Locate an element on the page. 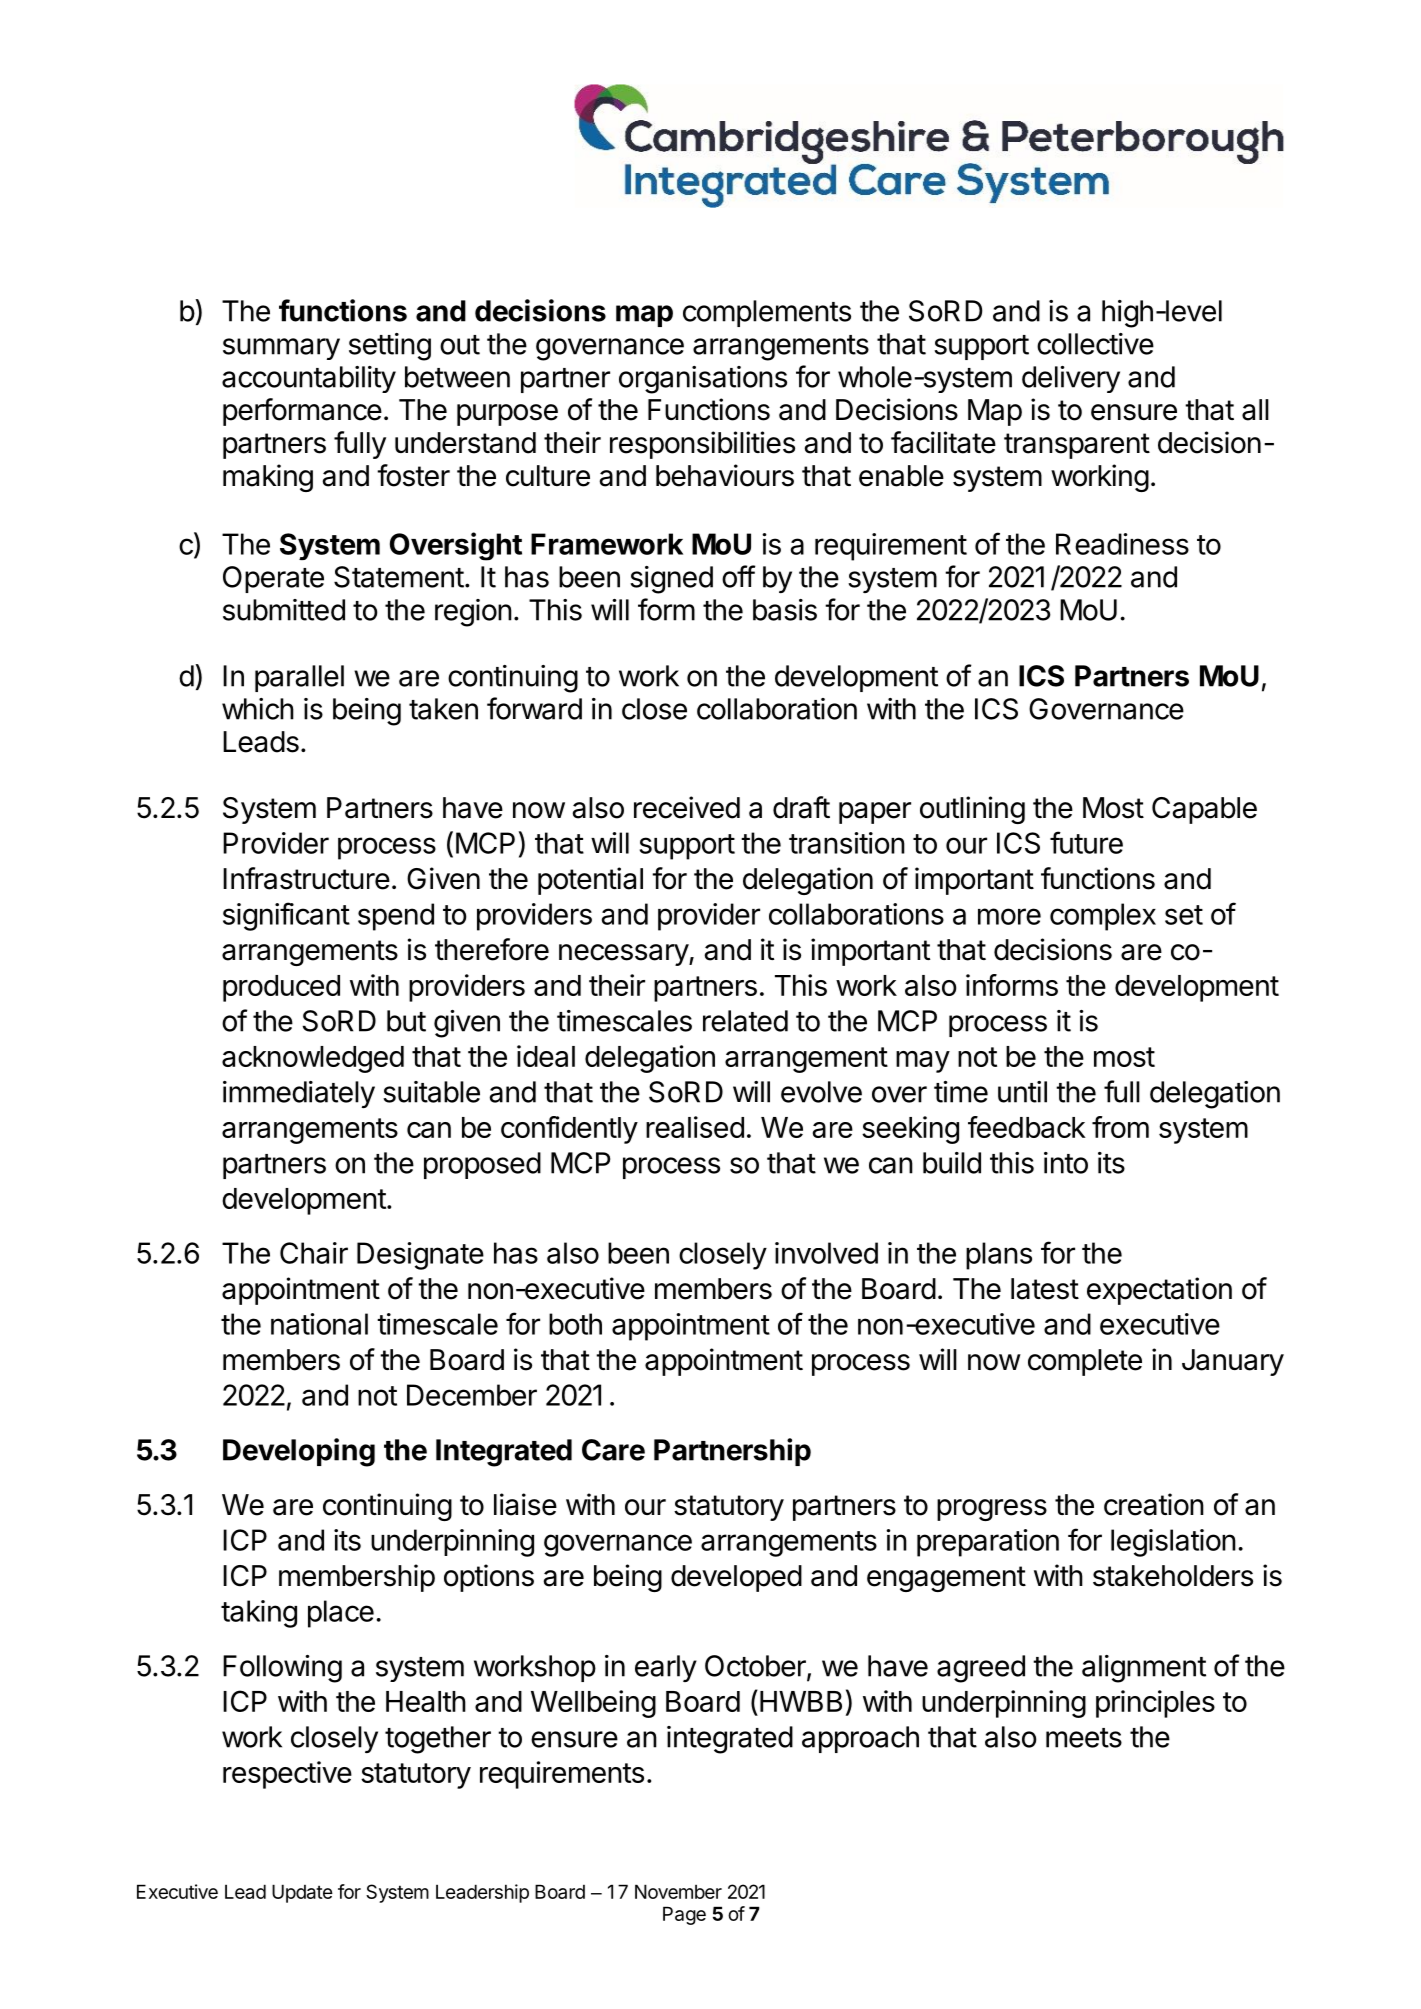 This page has width=1421, height=2009. Update is located at coordinates (302, 1893).
